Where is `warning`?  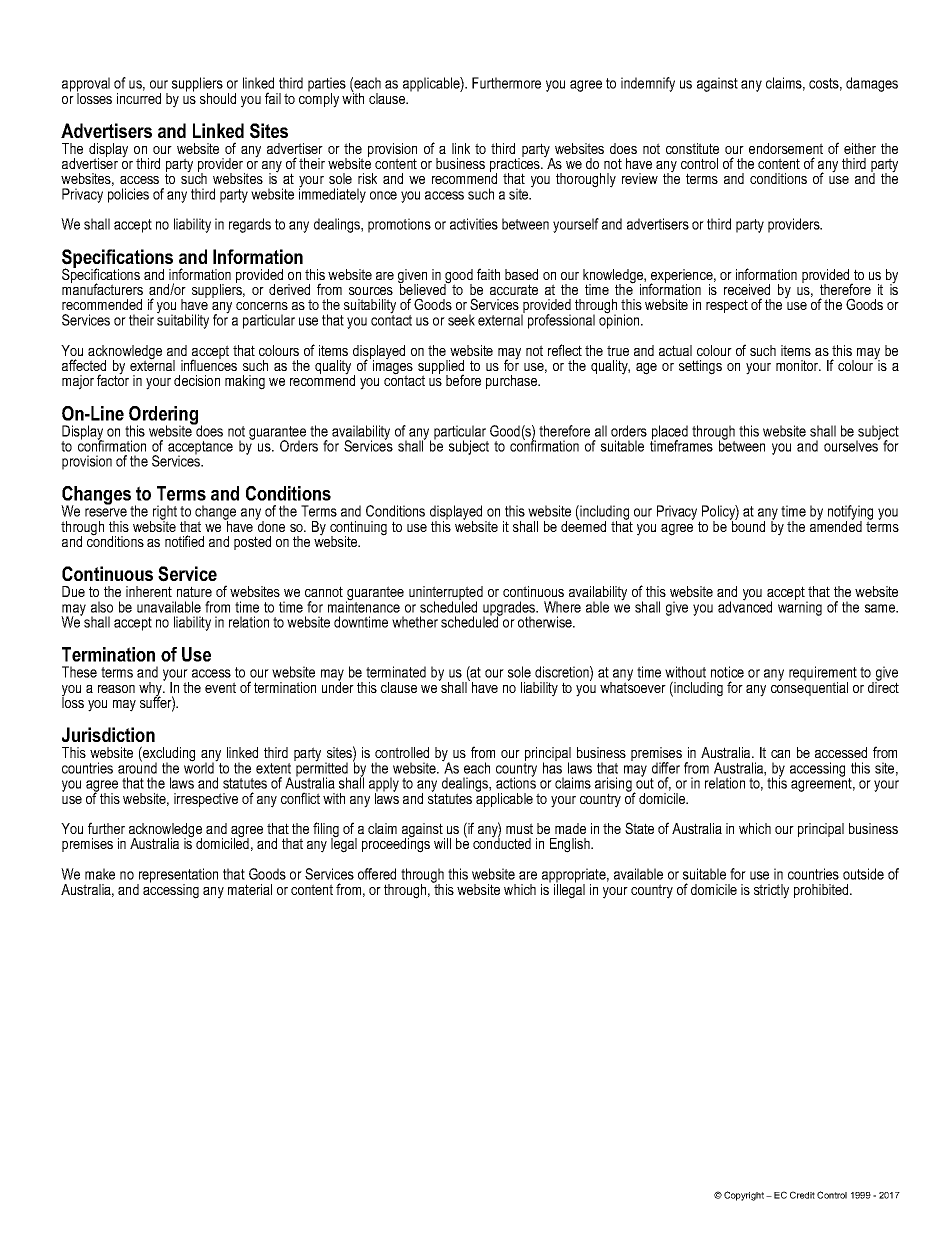
warning is located at coordinates (800, 607).
